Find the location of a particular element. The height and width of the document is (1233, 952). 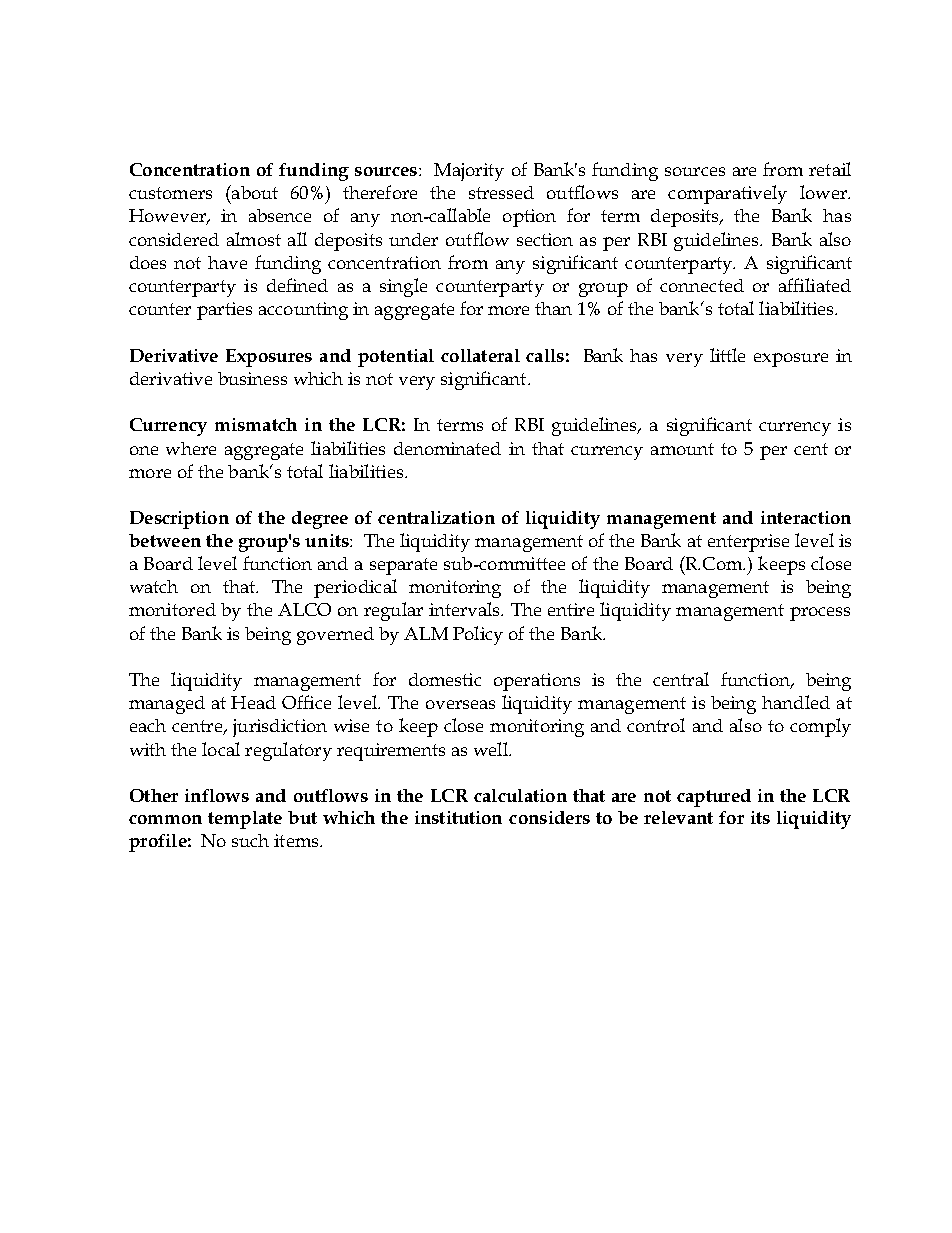

business is located at coordinates (252, 378).
